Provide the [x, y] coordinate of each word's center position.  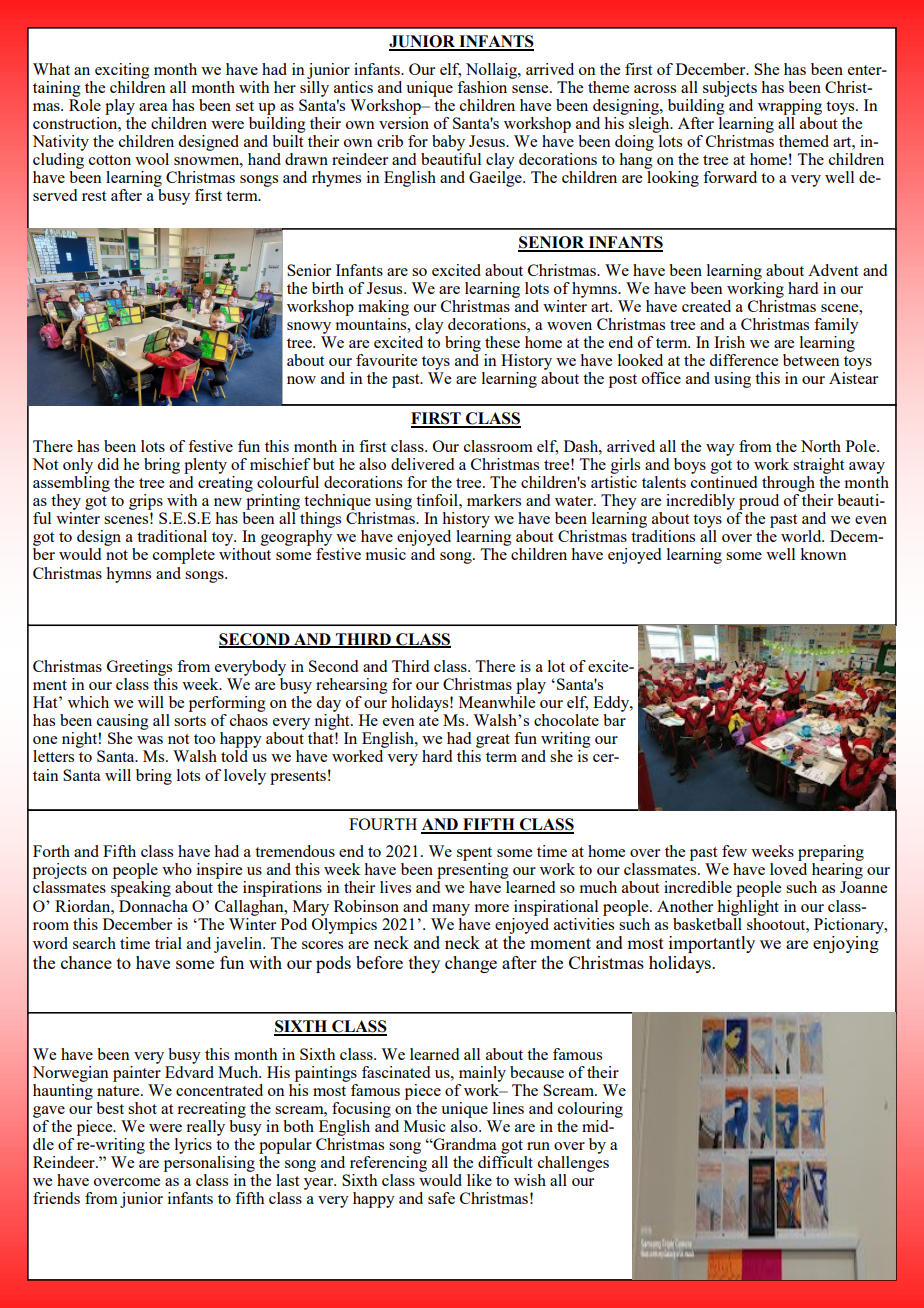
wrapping [790, 107]
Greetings [139, 668]
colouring [590, 1110]
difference [743, 360]
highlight [748, 908]
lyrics [193, 1146]
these [502, 342]
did [108, 464]
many [451, 910]
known [823, 554]
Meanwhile [497, 702]
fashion [482, 87]
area [153, 107]
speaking [141, 889]
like [479, 1180]
